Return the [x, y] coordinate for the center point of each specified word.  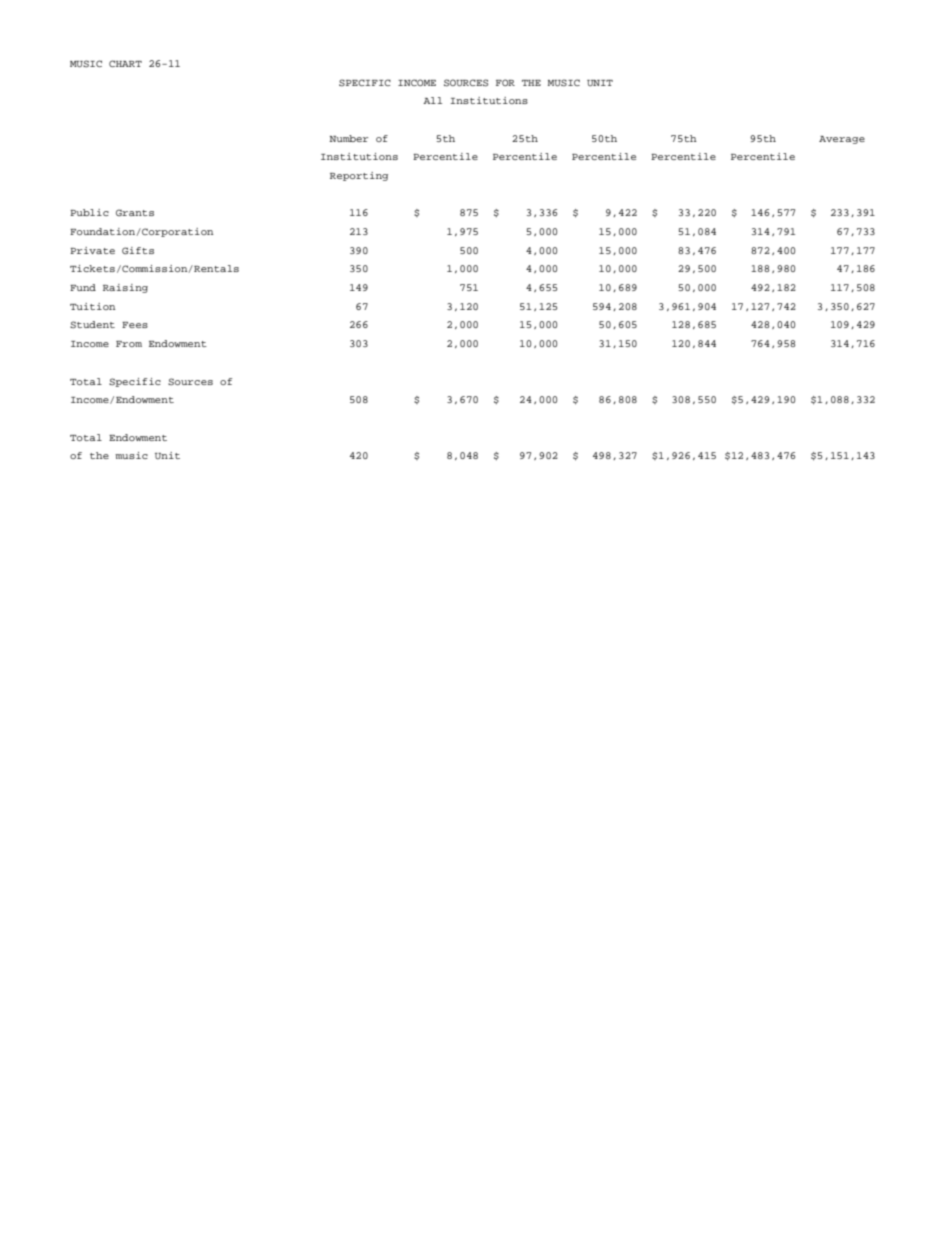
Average [842, 140]
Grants [135, 212]
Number [348, 138]
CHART [125, 63]
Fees [135, 325]
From [129, 344]
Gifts [138, 250]
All [432, 100]
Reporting [359, 176]
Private [92, 250]
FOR [505, 82]
